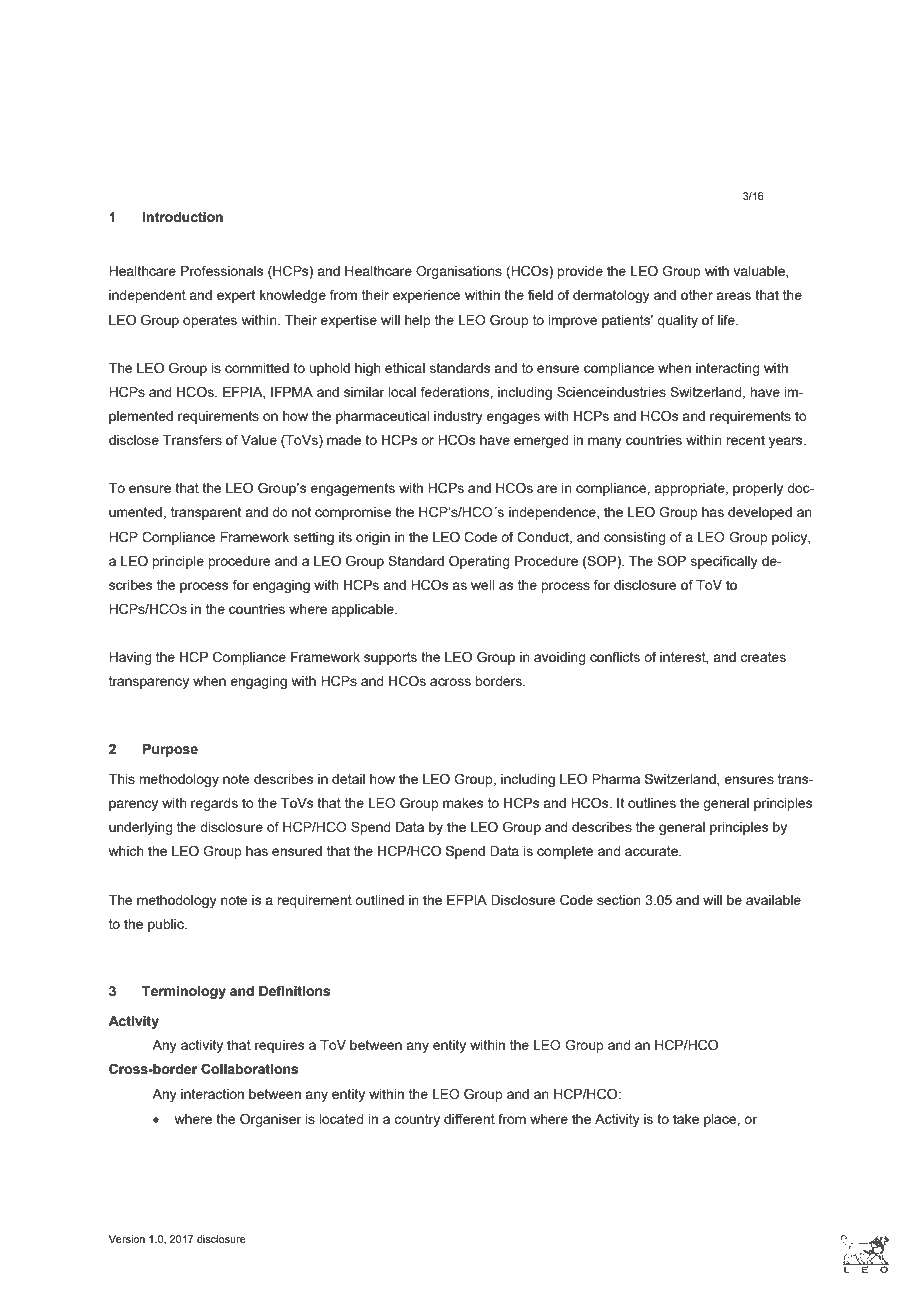  Describe the element at coordinates (126, 1239) in the image. I see `Version` at that location.
